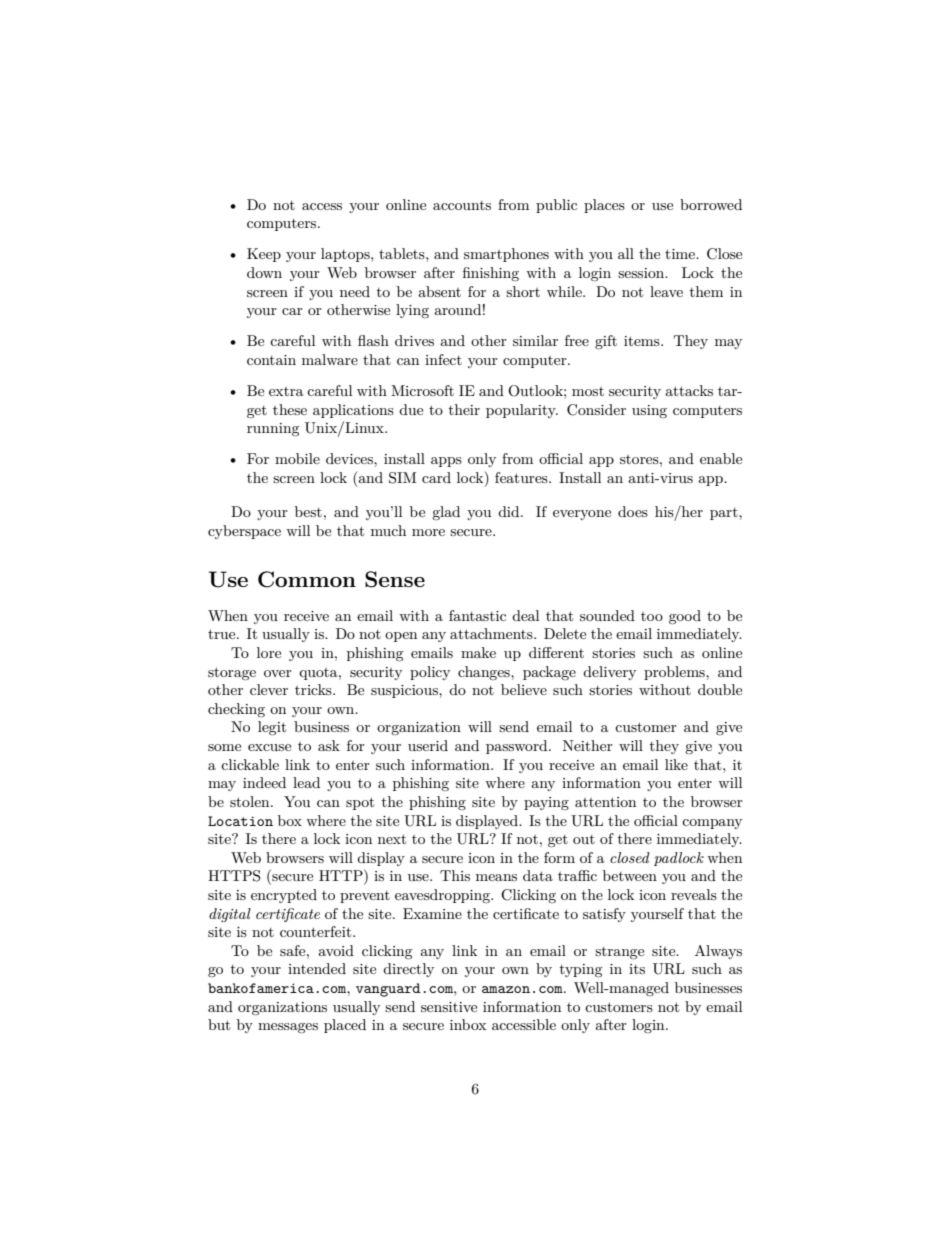 This image has width=952, height=1233. I want to click on fantastic, so click(477, 615).
